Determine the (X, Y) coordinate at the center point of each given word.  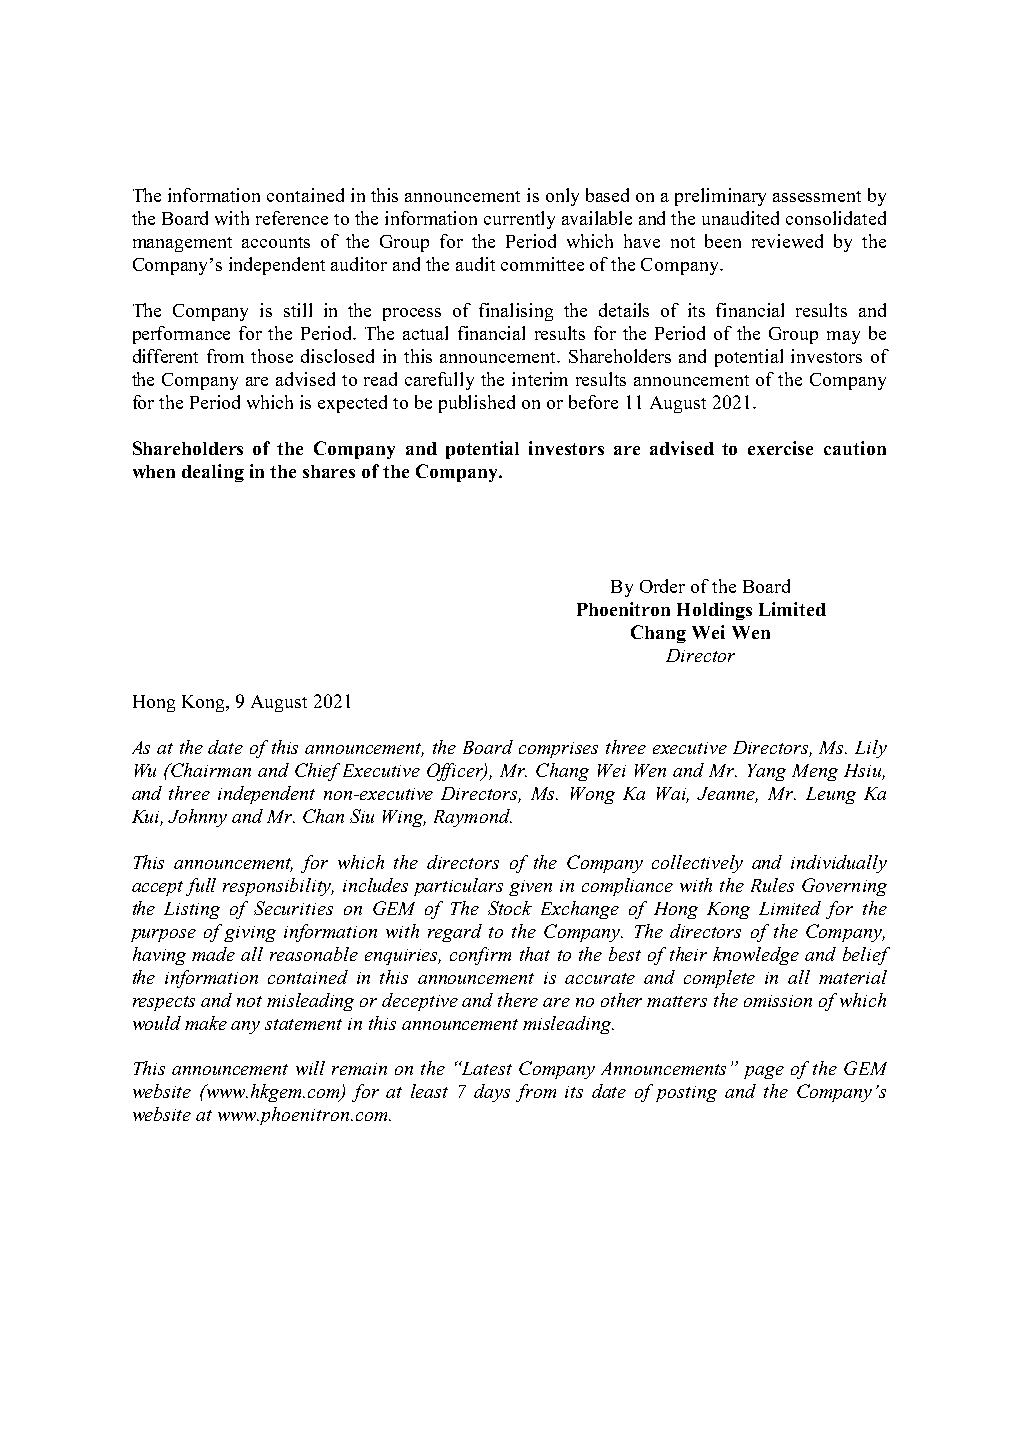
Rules (772, 885)
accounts (276, 242)
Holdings (714, 611)
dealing (213, 473)
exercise (780, 448)
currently (519, 220)
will (310, 1068)
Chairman (210, 770)
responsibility (278, 887)
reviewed (787, 241)
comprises (558, 750)
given (530, 888)
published (477, 404)
